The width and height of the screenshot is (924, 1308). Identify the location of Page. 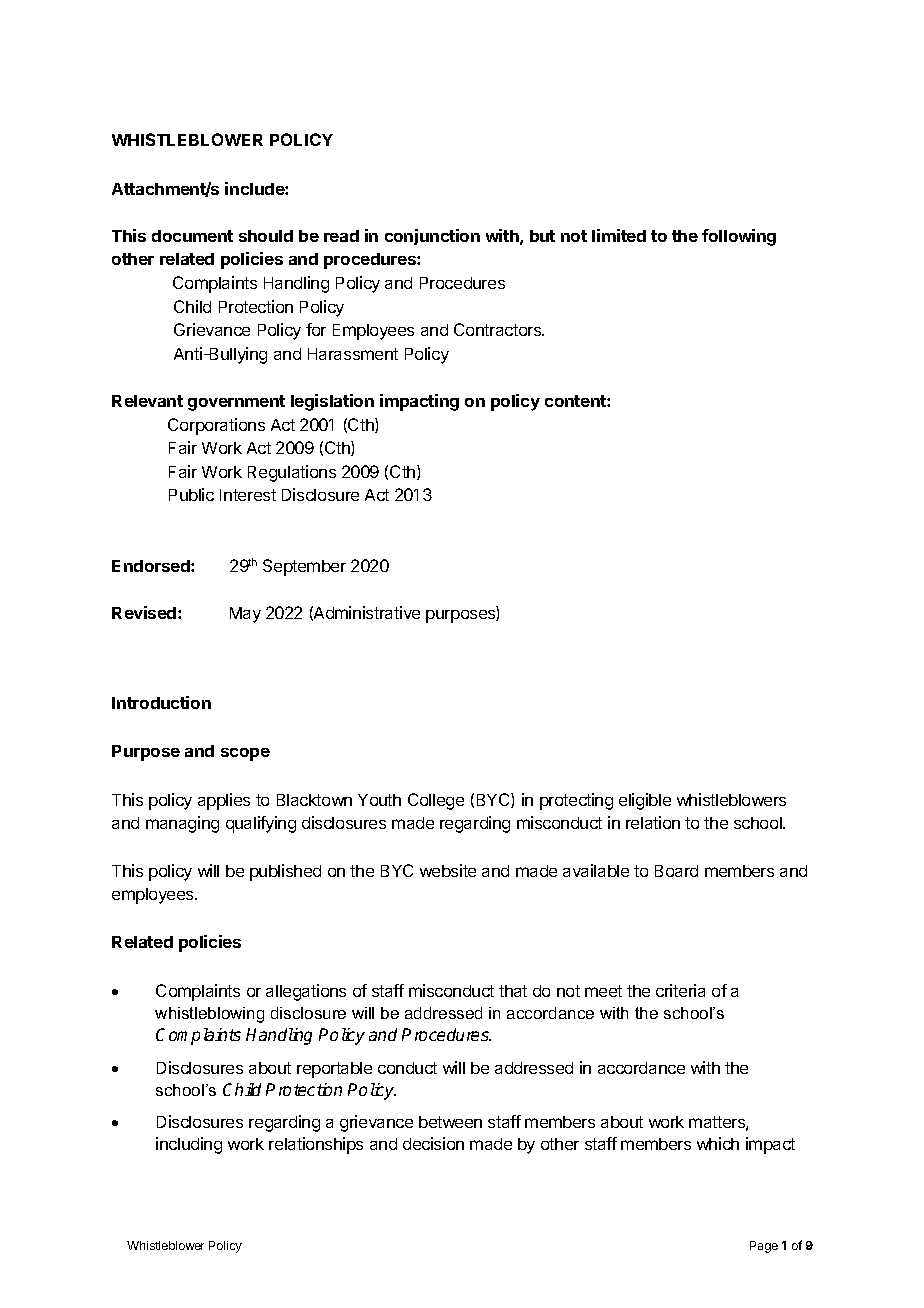
(764, 1247).
